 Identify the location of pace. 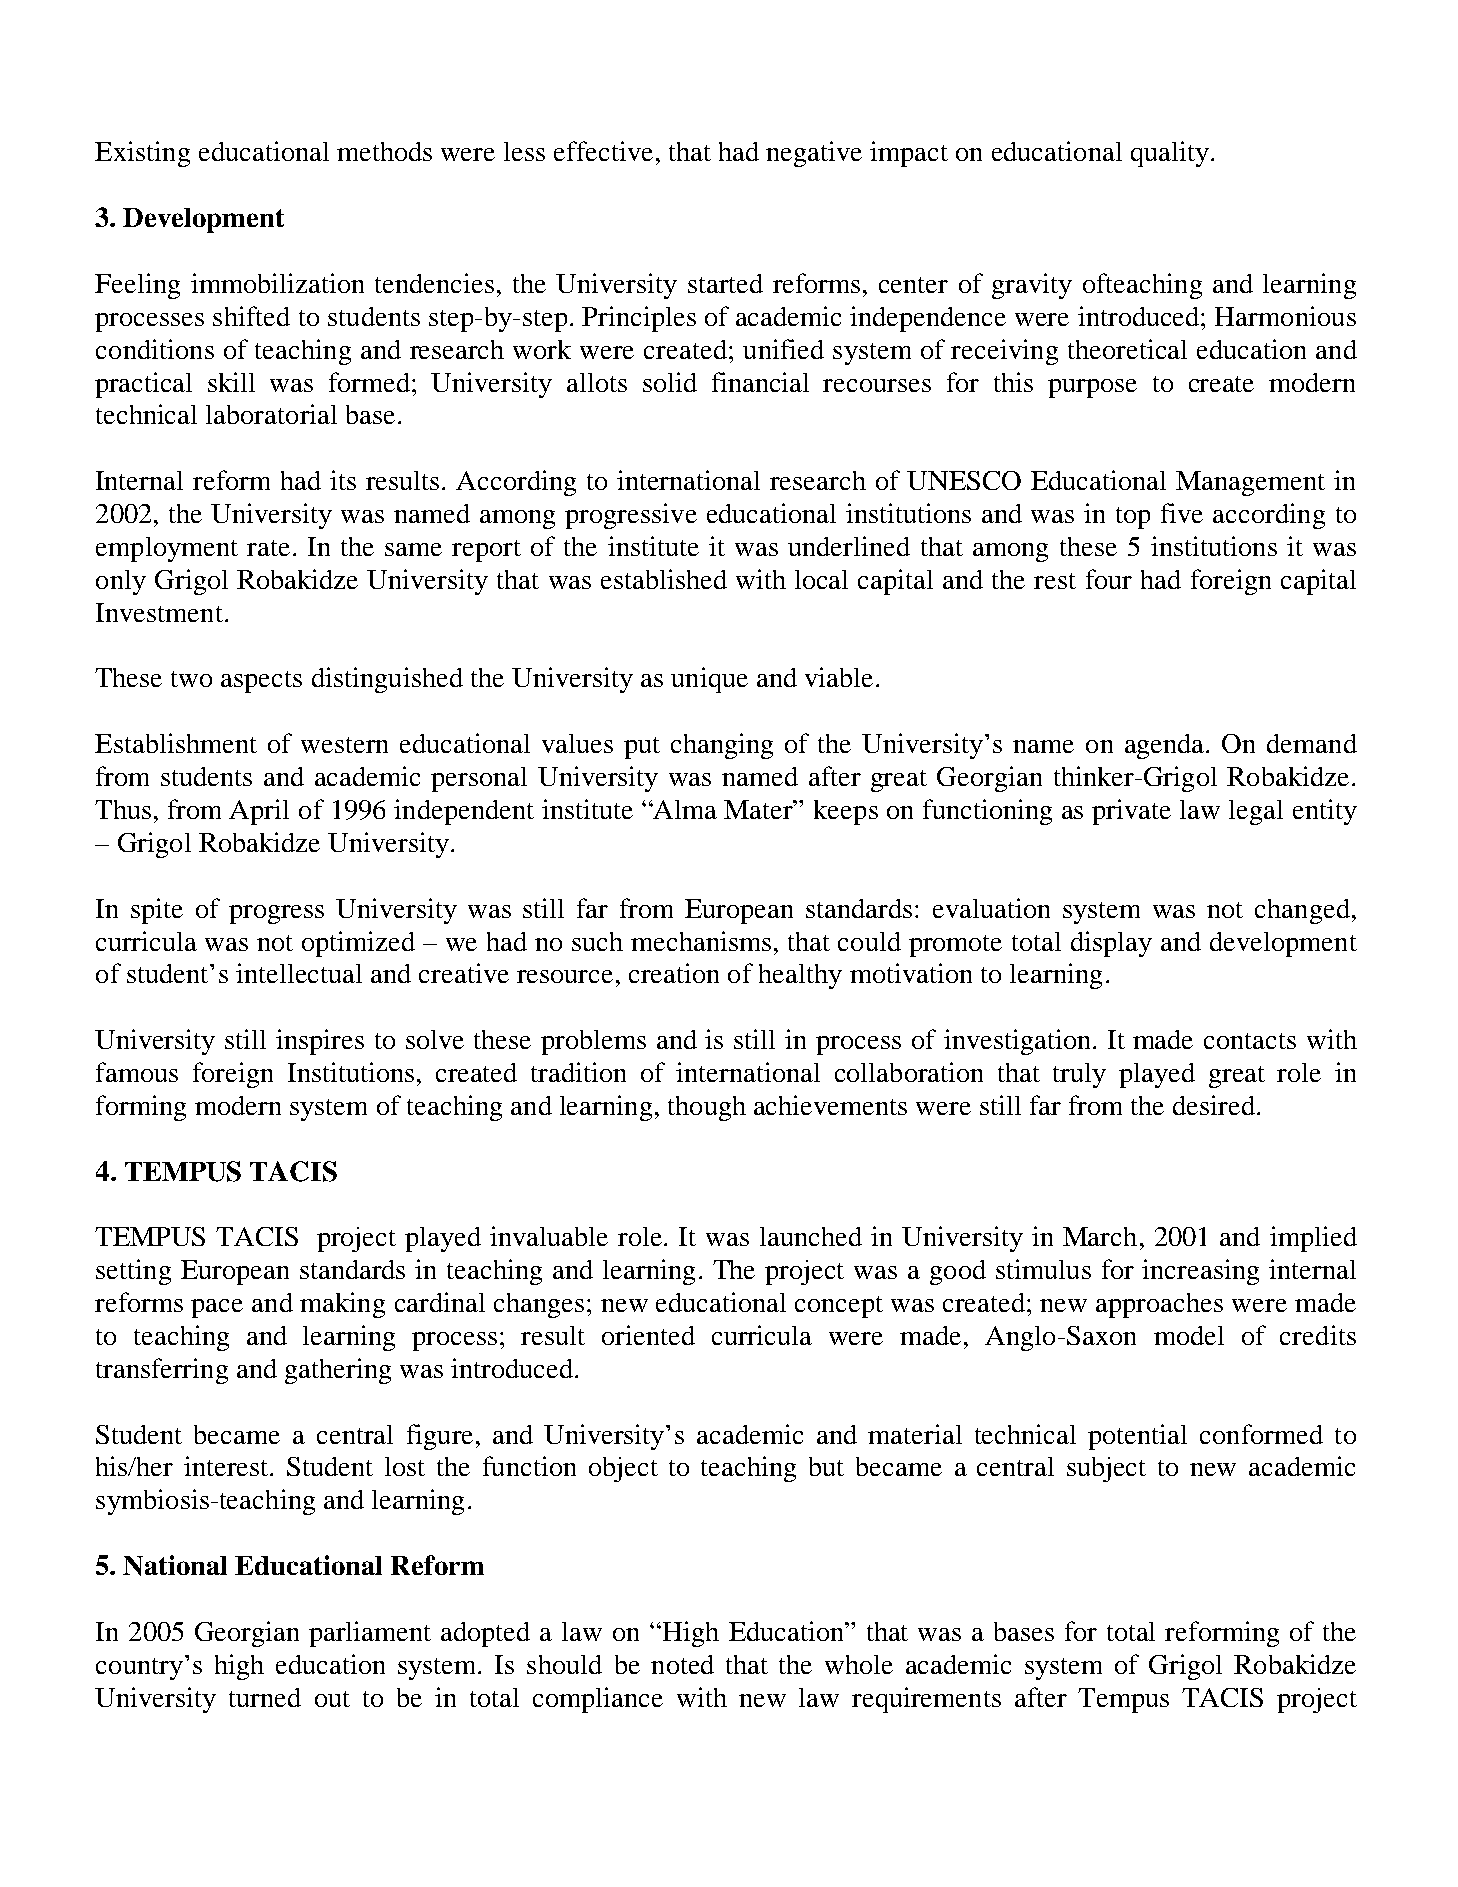
(217, 1308).
